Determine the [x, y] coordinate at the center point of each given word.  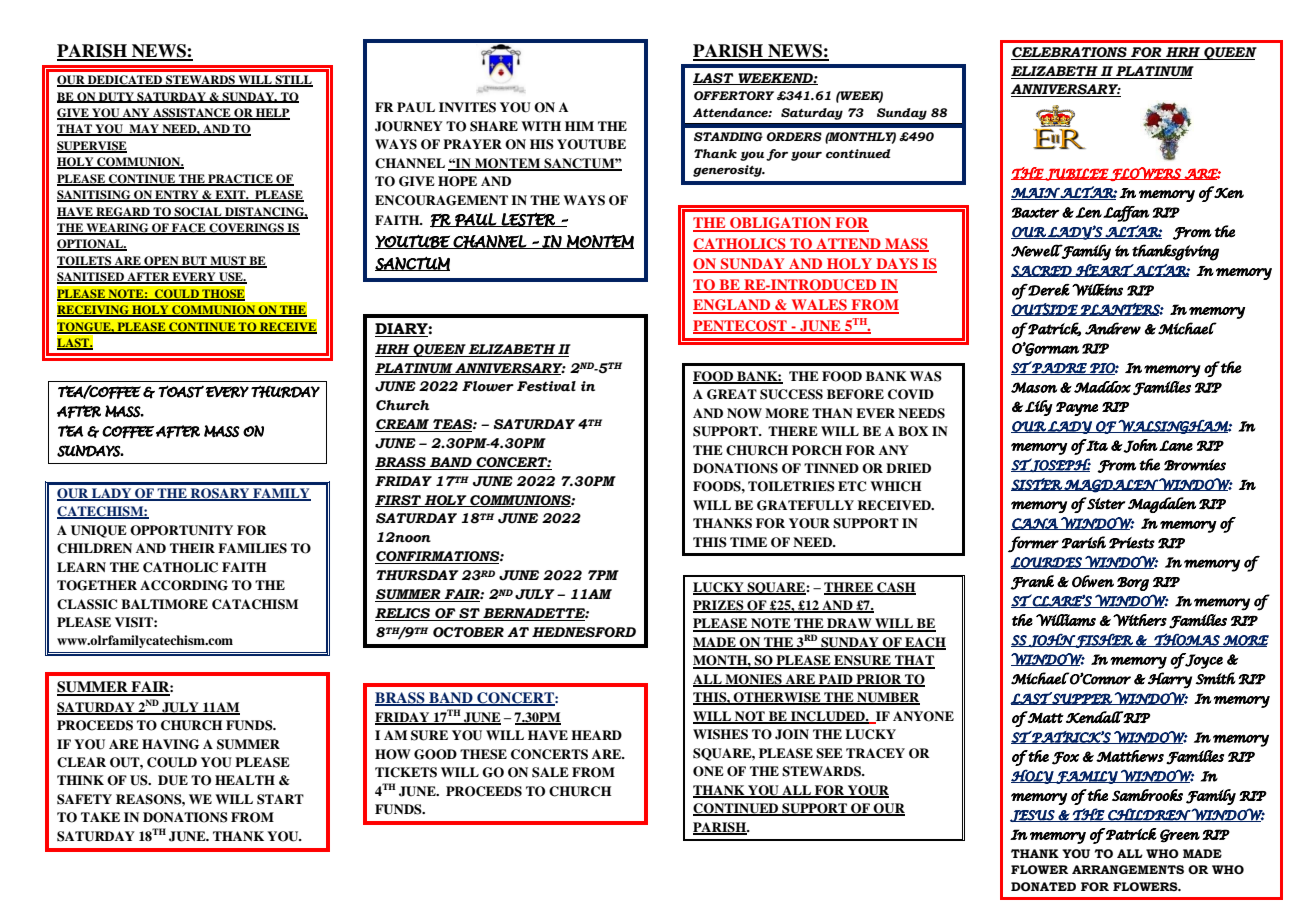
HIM [579, 126]
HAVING [170, 744]
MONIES [753, 680]
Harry [1170, 680]
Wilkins [1097, 290]
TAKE [100, 817]
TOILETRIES [791, 486]
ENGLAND [733, 306]
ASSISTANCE [192, 114]
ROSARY [220, 494]
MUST [228, 262]
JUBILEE [1077, 174]
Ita [1096, 445]
